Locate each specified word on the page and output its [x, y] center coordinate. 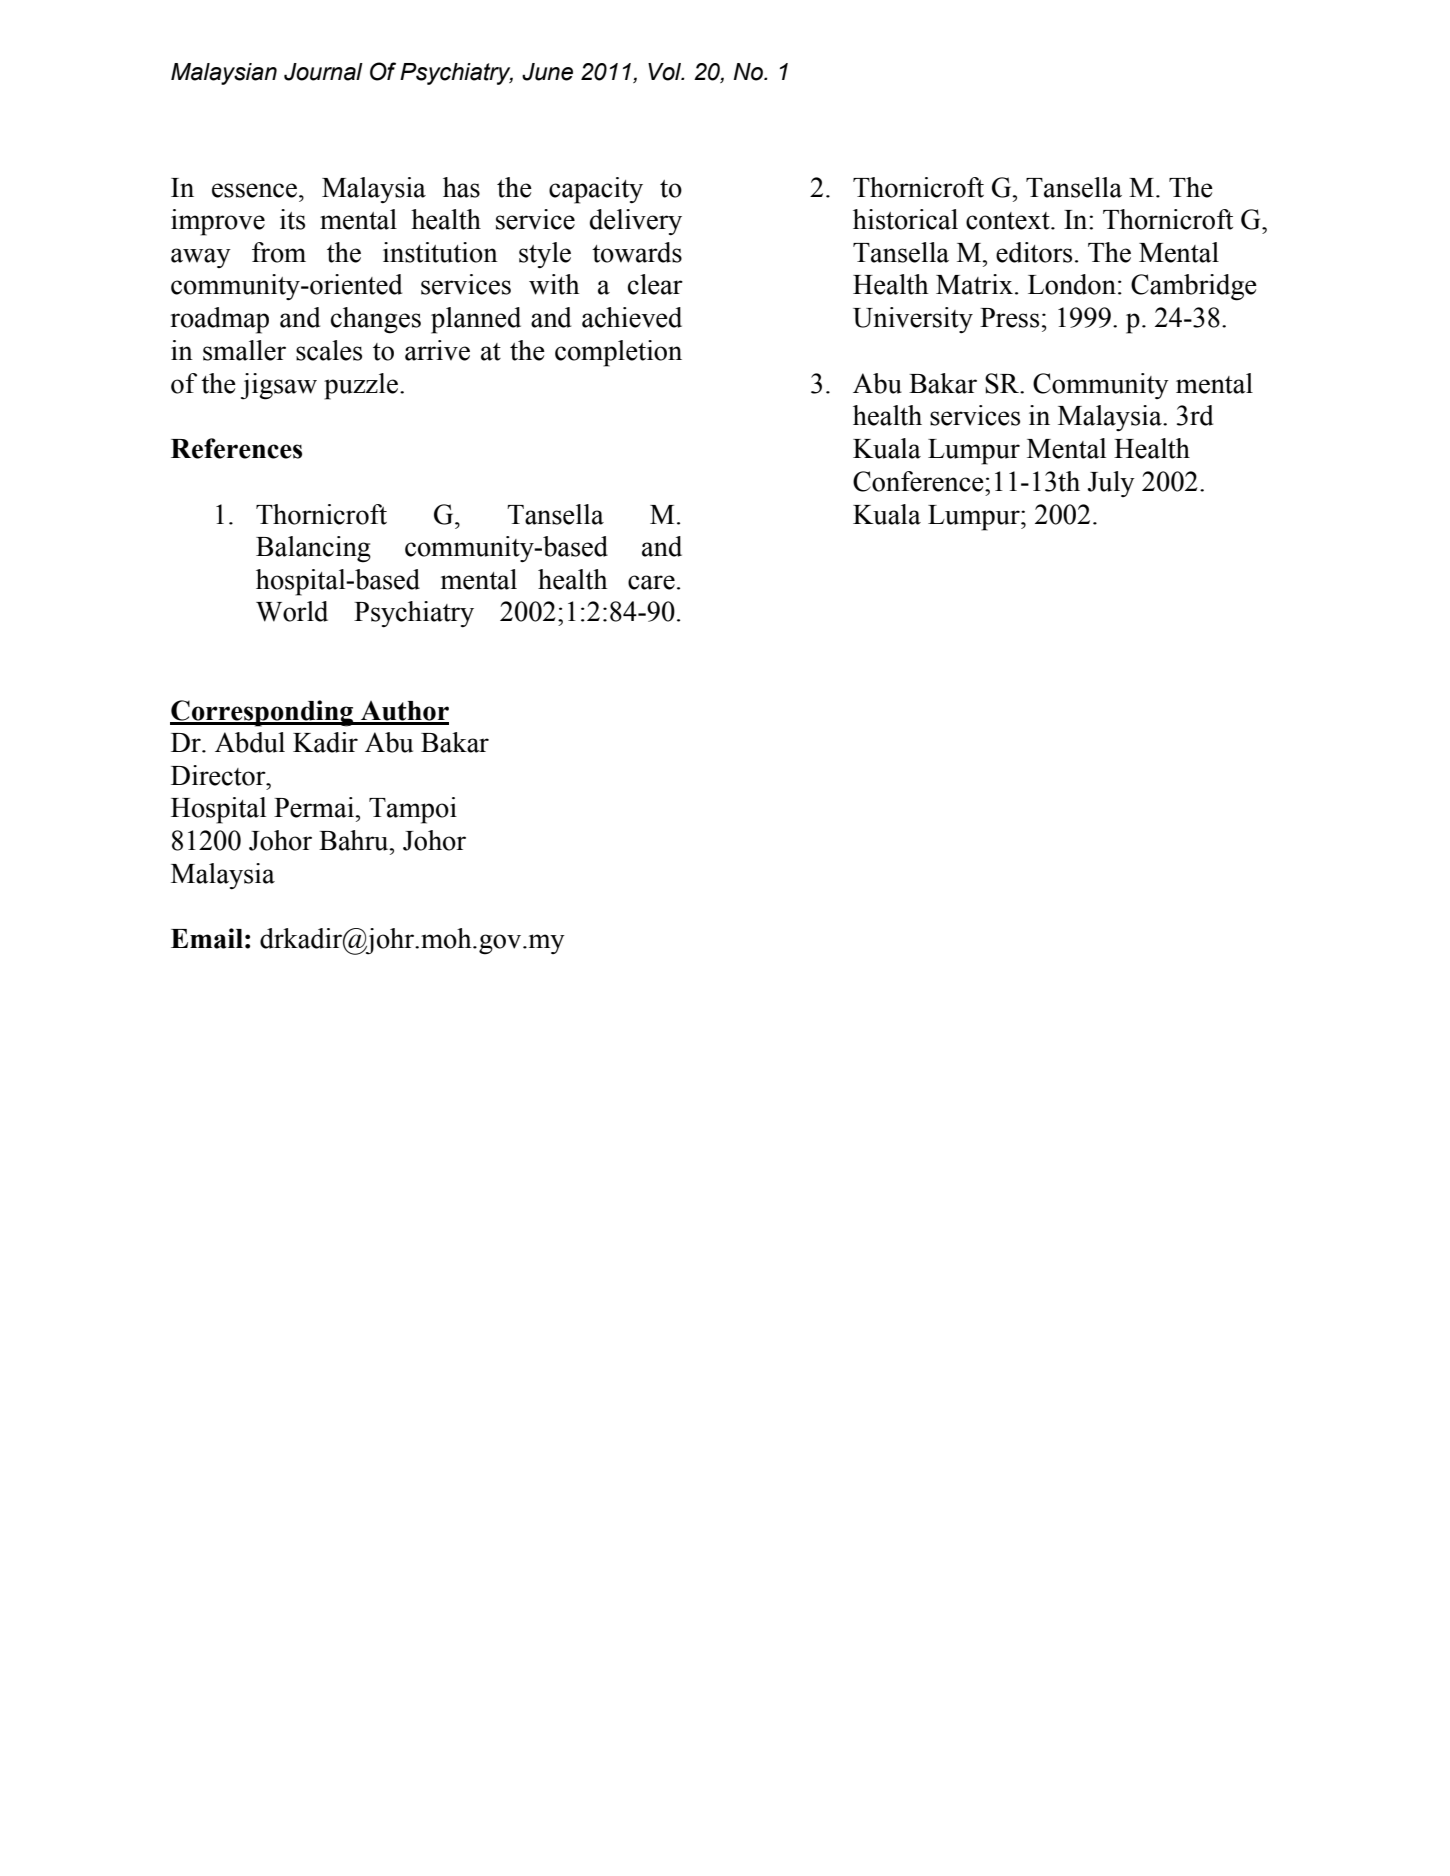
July [1111, 484]
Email [207, 938]
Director [219, 775]
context [1009, 221]
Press [1009, 318]
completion [618, 353]
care [651, 582]
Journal [323, 72]
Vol [666, 72]
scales [329, 350]
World [292, 611]
